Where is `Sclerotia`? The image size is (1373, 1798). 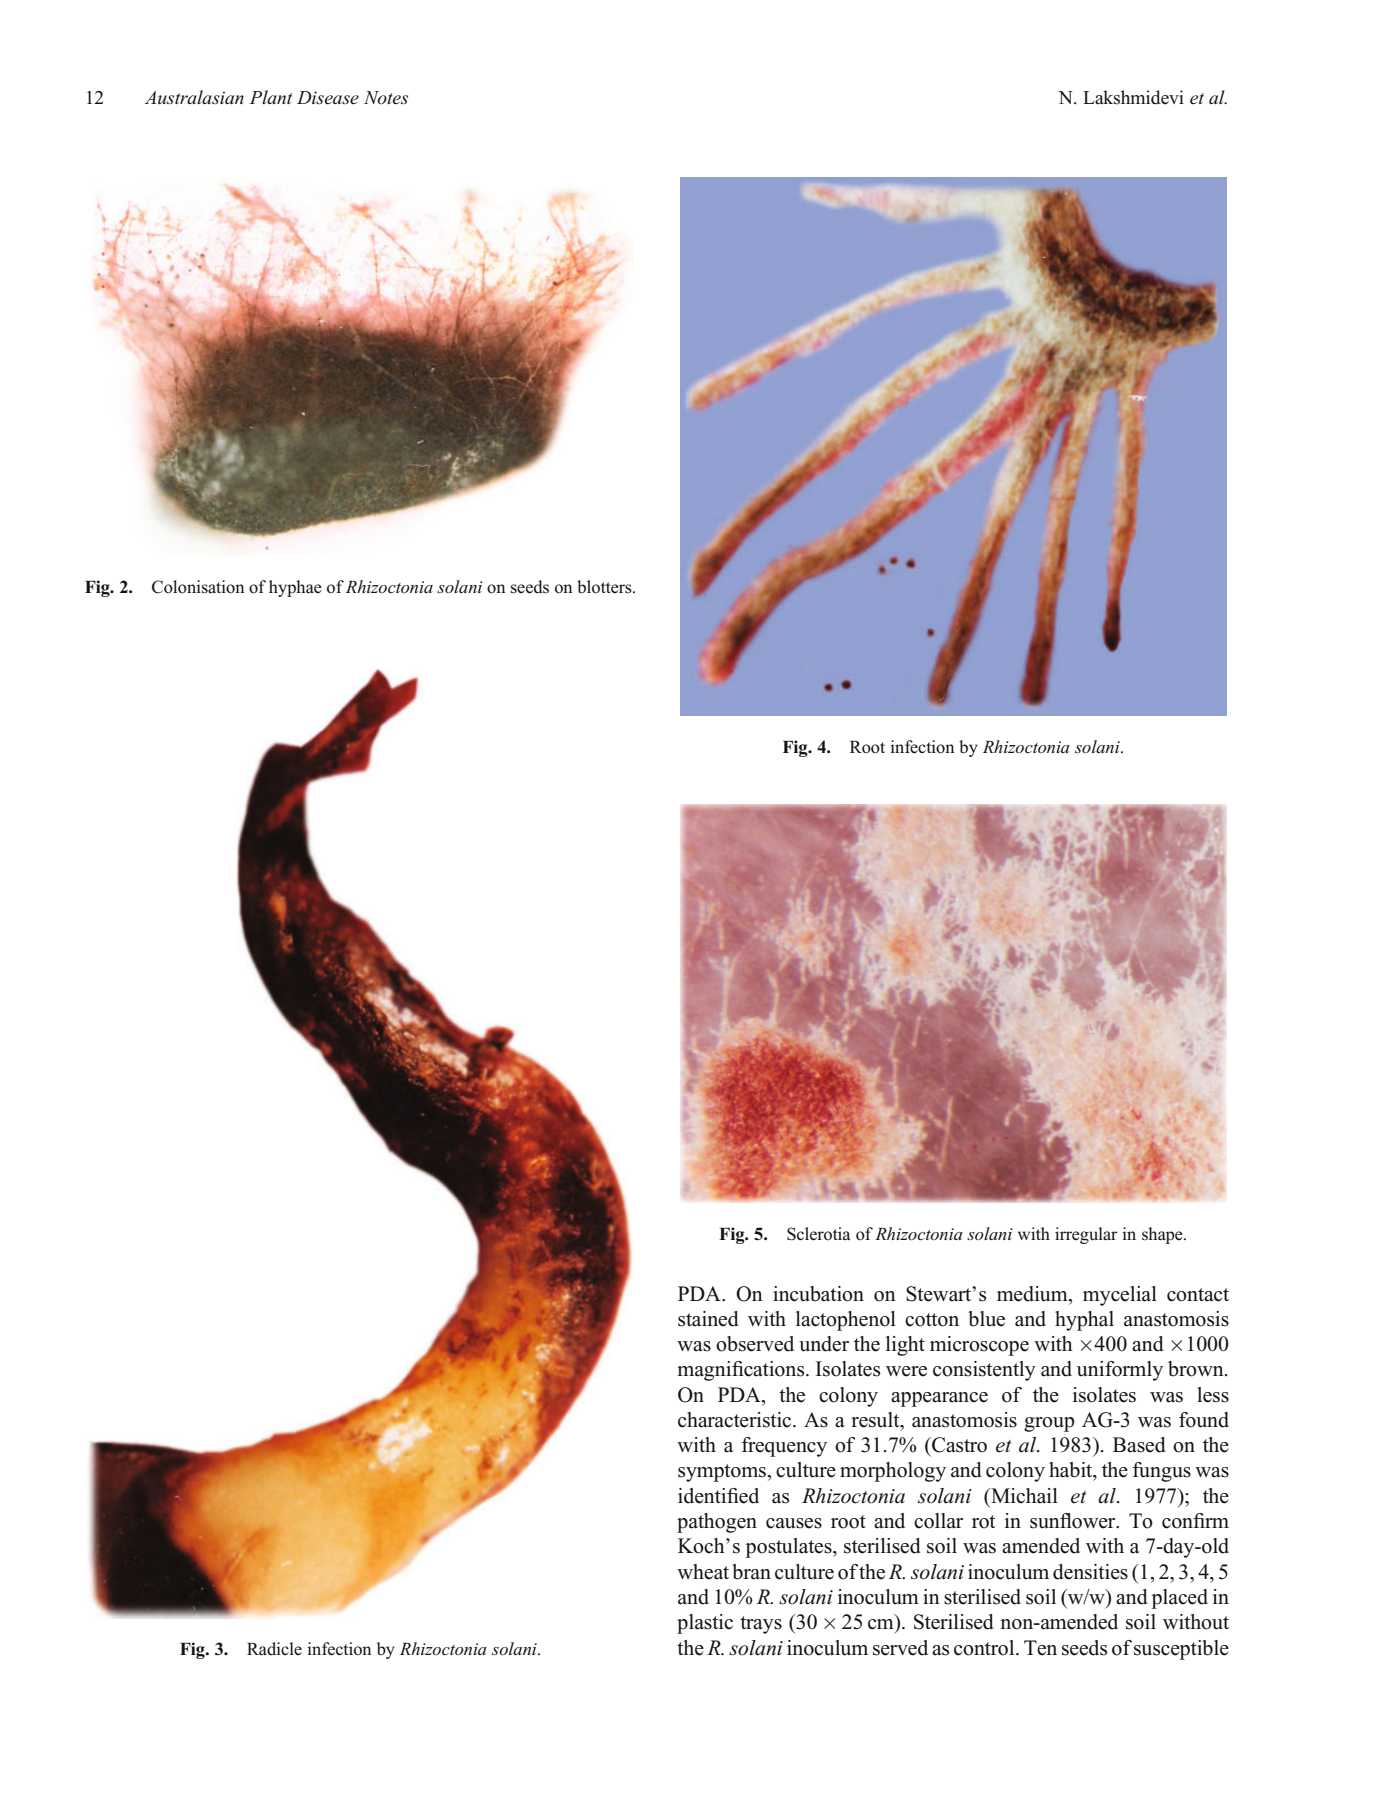
Sclerotia is located at coordinates (818, 1234).
